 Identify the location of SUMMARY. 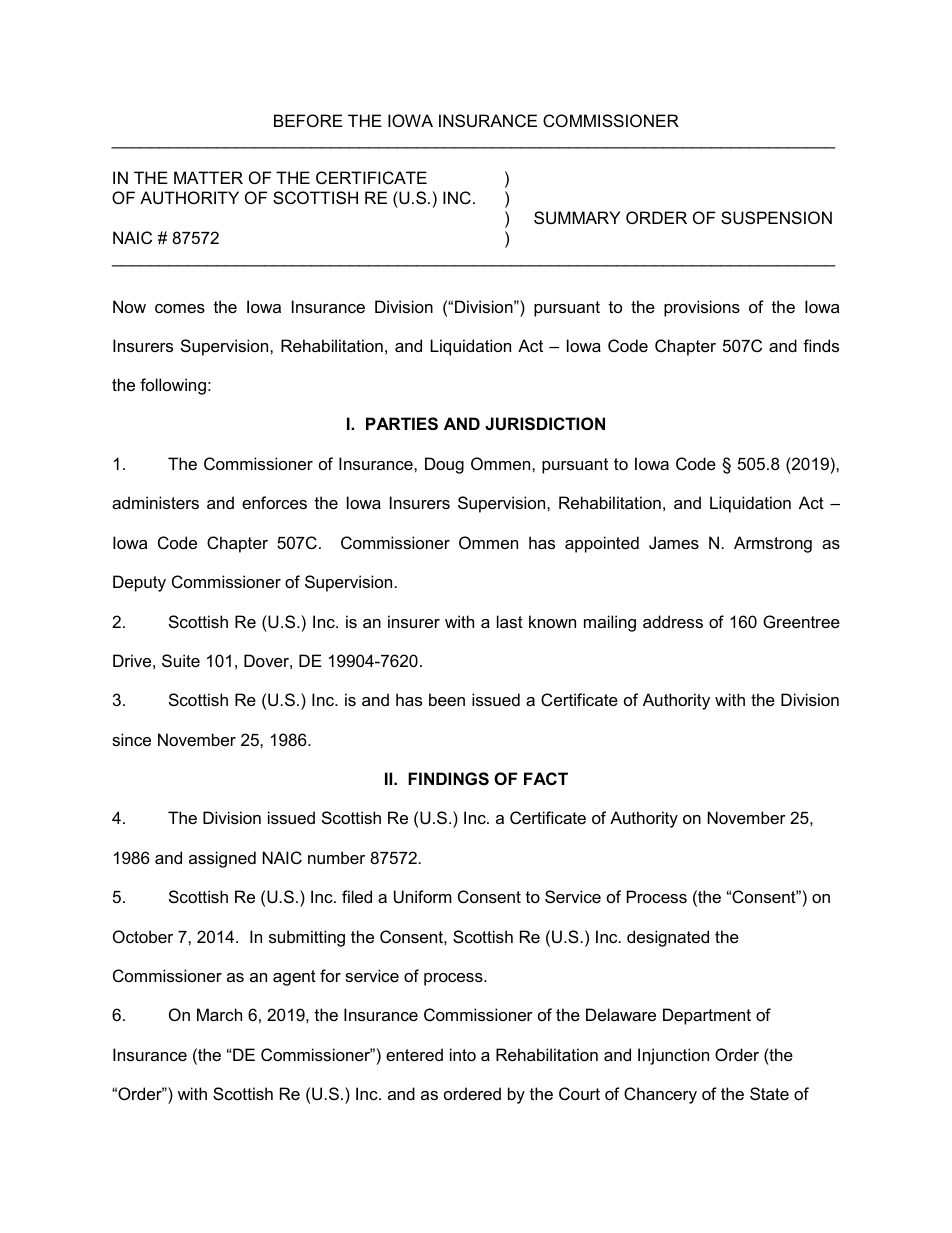
(577, 217).
